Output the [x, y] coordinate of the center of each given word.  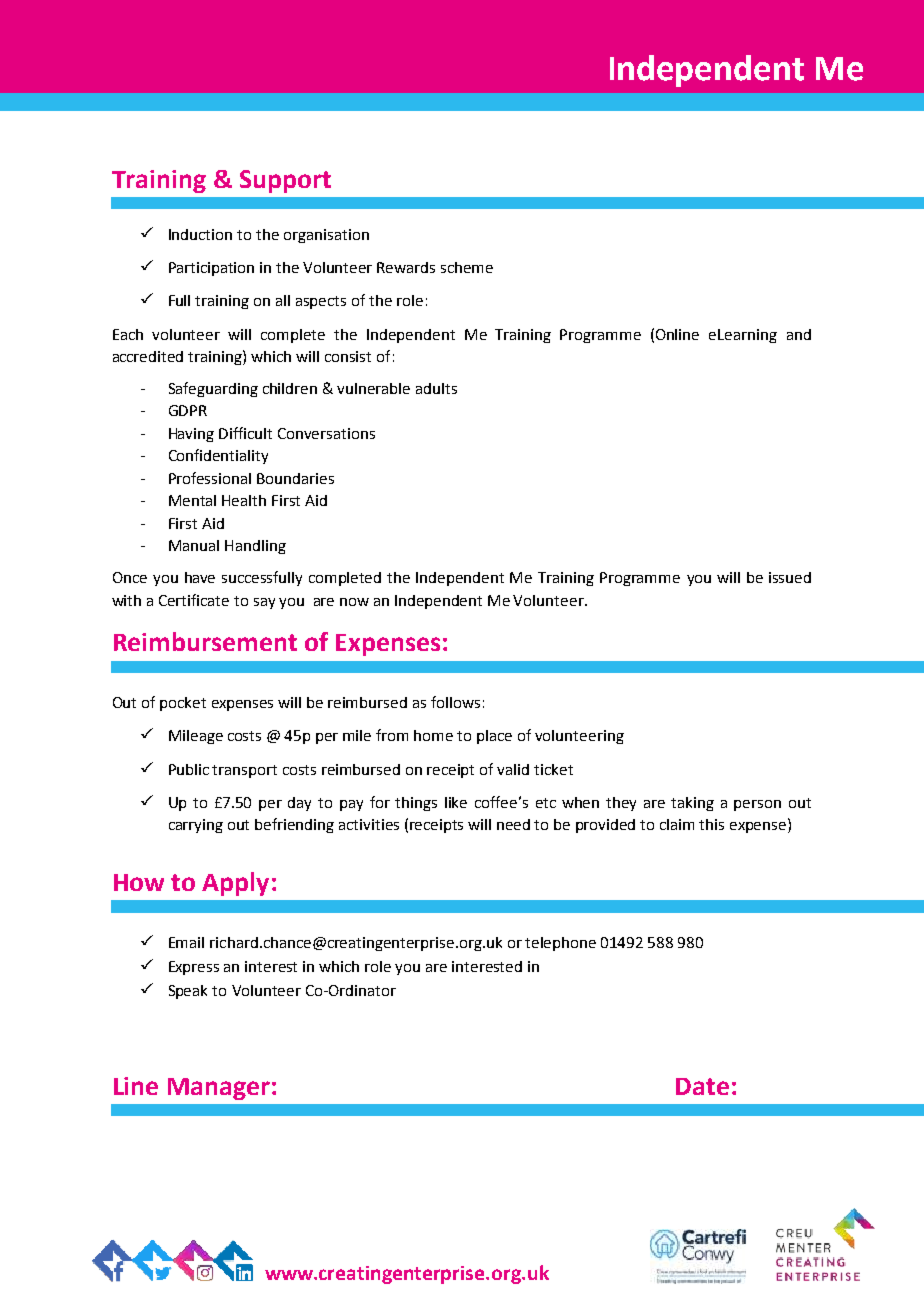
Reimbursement [205, 641]
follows [455, 702]
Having [191, 435]
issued [790, 577]
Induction [200, 234]
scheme [467, 267]
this [711, 824]
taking [692, 804]
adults [436, 388]
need [513, 824]
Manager [219, 1089]
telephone [560, 944]
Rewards [406, 267]
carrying [196, 826]
